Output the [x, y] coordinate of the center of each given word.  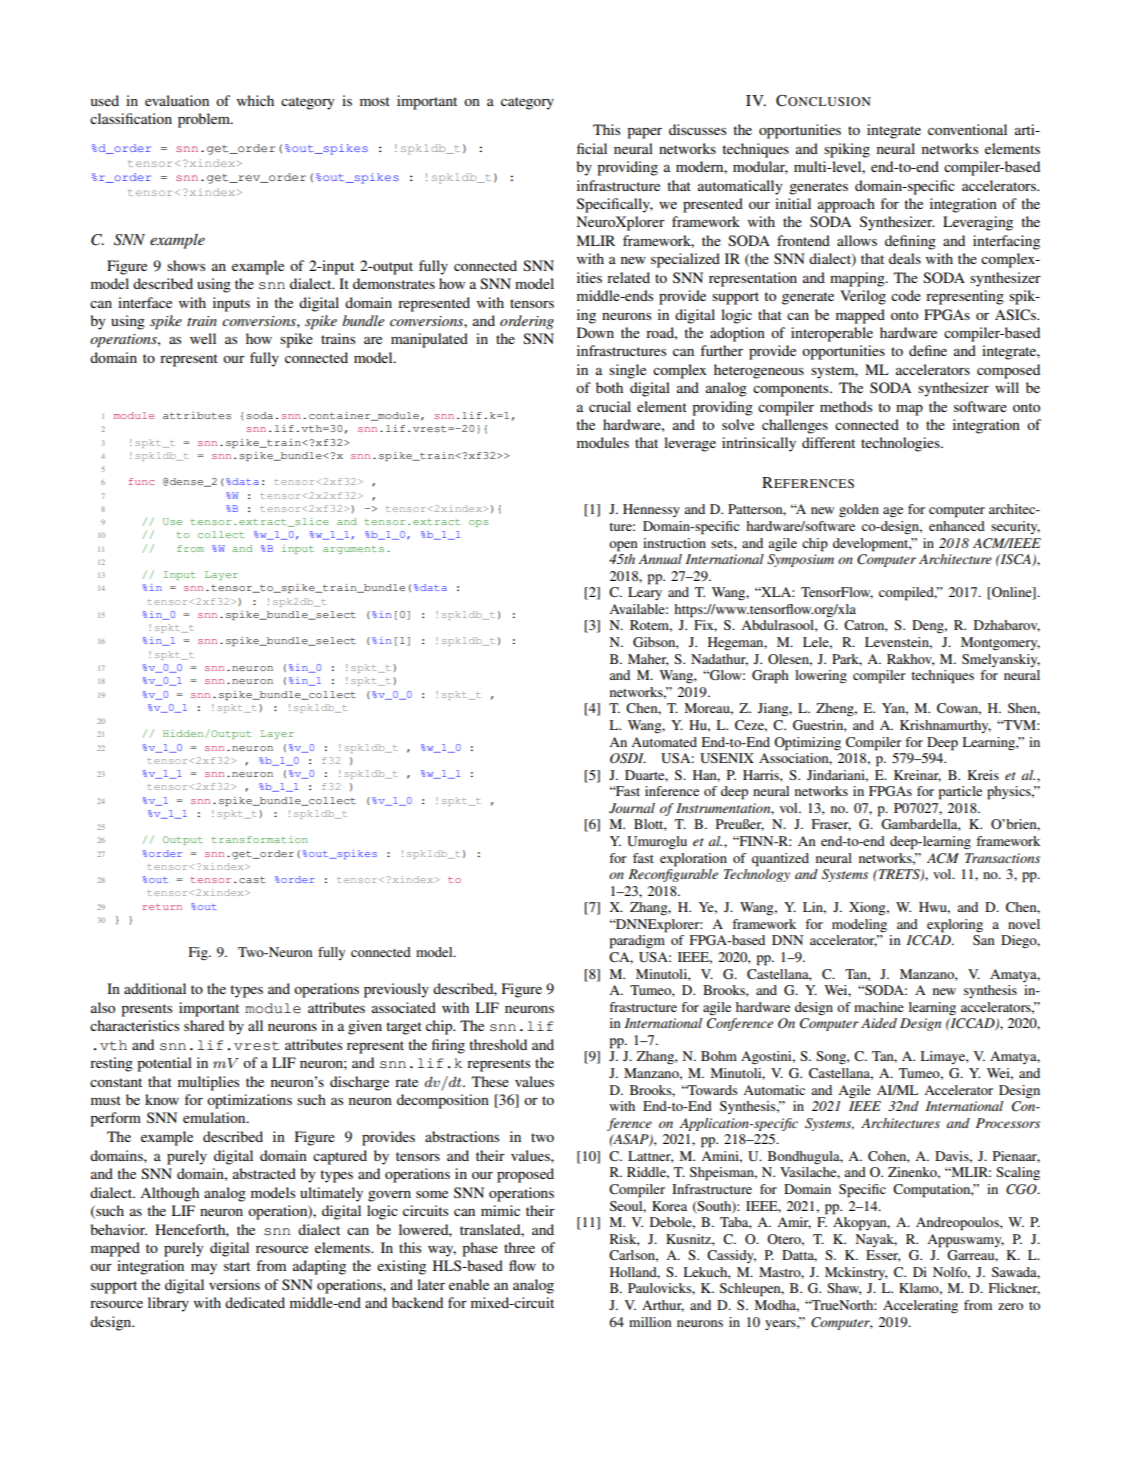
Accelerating [920, 1306]
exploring [955, 926]
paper [644, 133]
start [237, 1266]
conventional [967, 129]
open [623, 546]
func [141, 481]
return [162, 907]
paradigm [637, 942]
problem [205, 120]
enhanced [957, 526]
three [519, 1247]
